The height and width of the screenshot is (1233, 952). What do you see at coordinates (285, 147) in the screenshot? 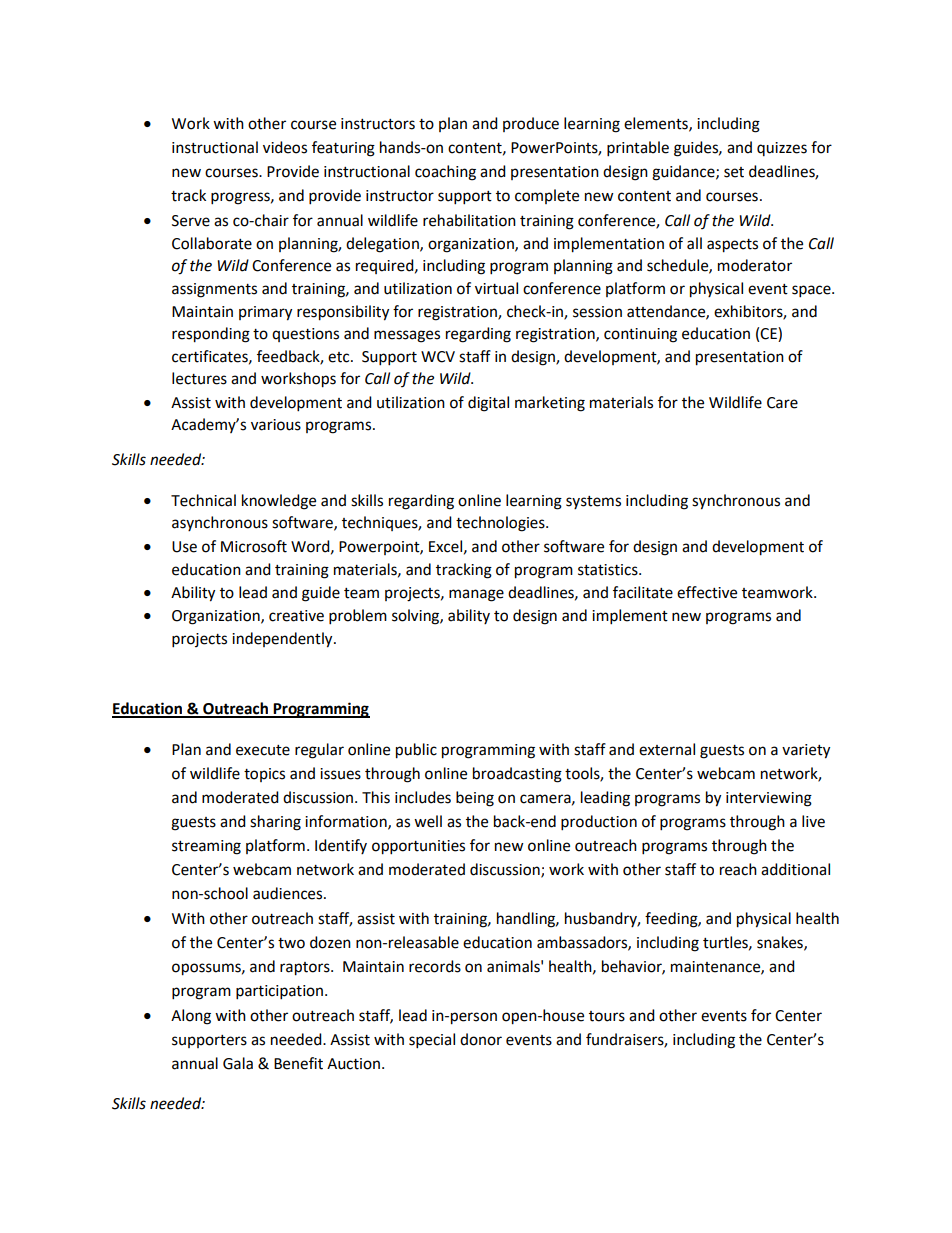
I see `videos` at bounding box center [285, 147].
